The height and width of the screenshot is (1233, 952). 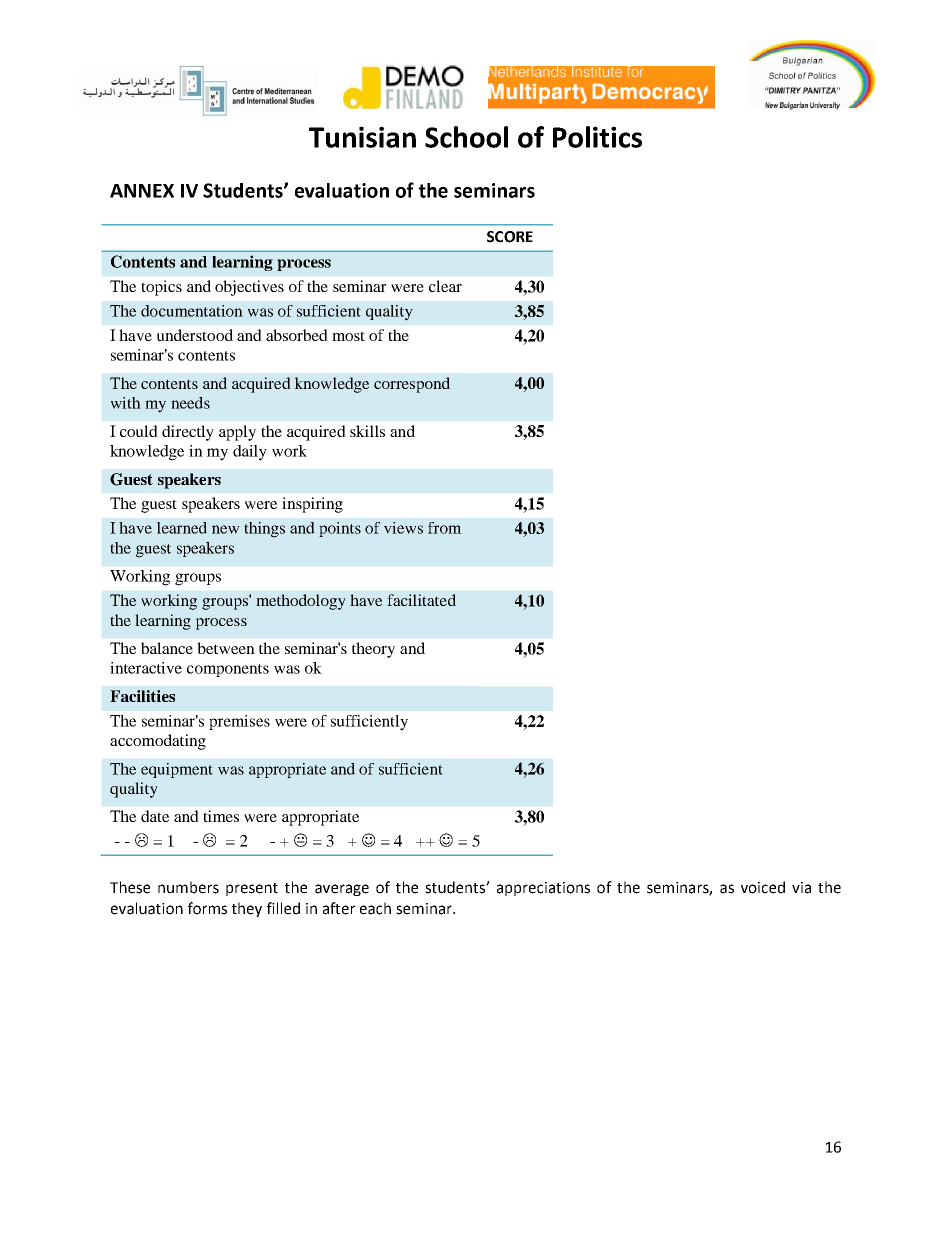 What do you see at coordinates (225, 529) in the screenshot?
I see `new` at bounding box center [225, 529].
